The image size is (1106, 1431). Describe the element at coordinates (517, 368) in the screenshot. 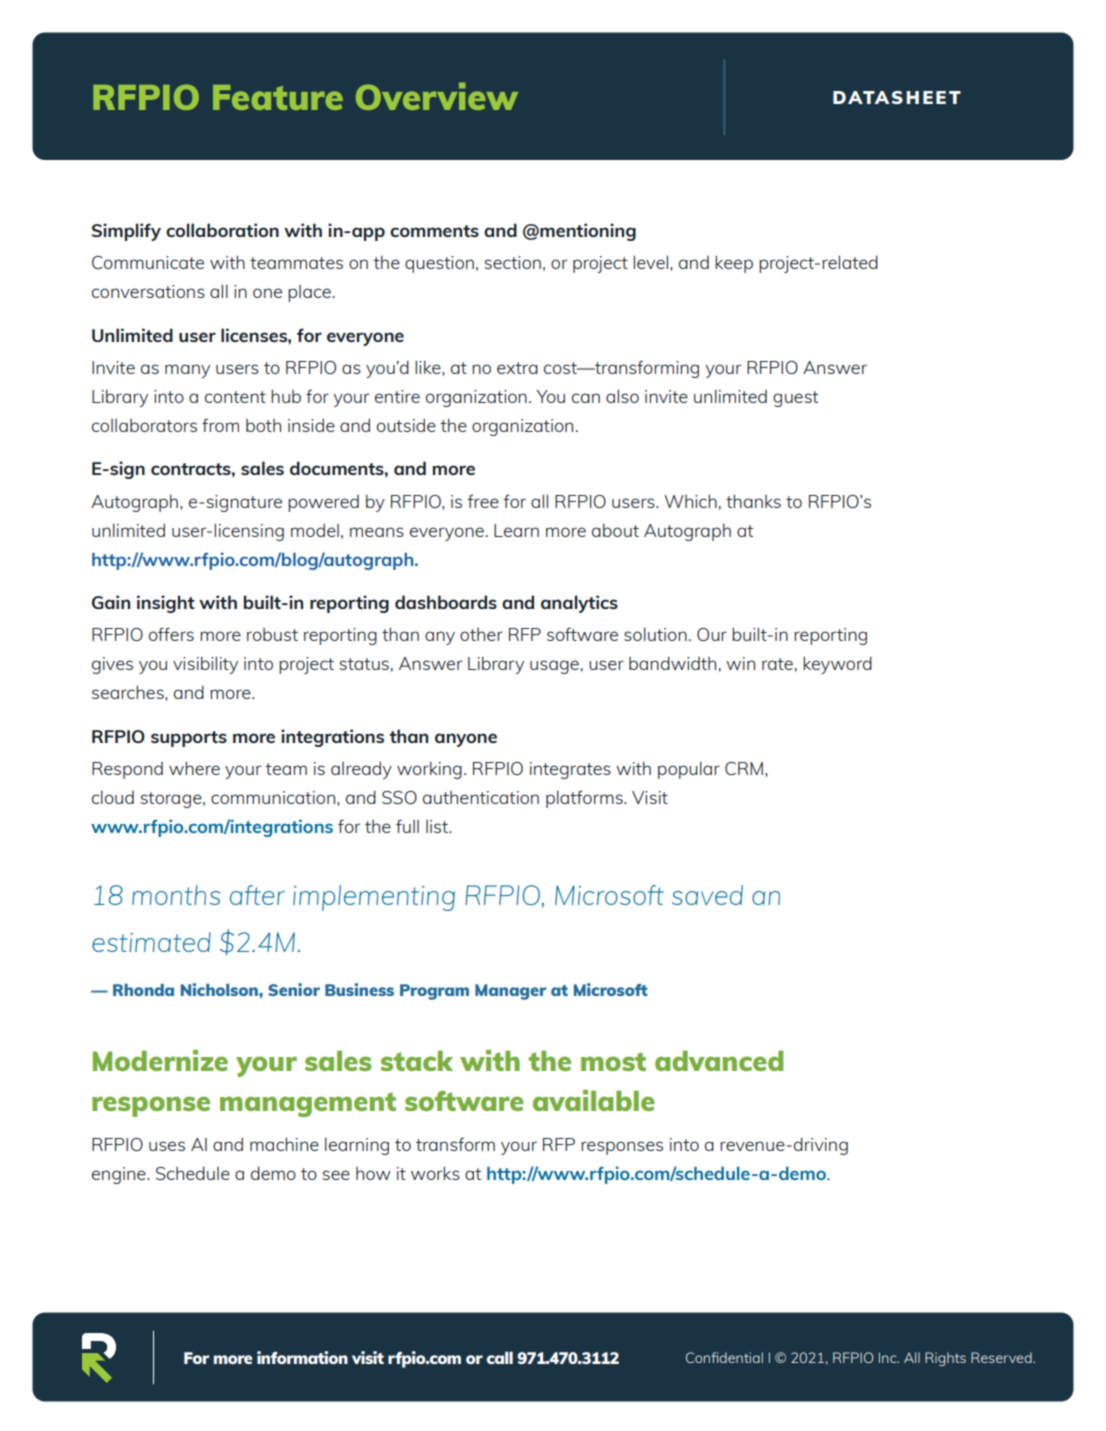

I see `extra` at that location.
